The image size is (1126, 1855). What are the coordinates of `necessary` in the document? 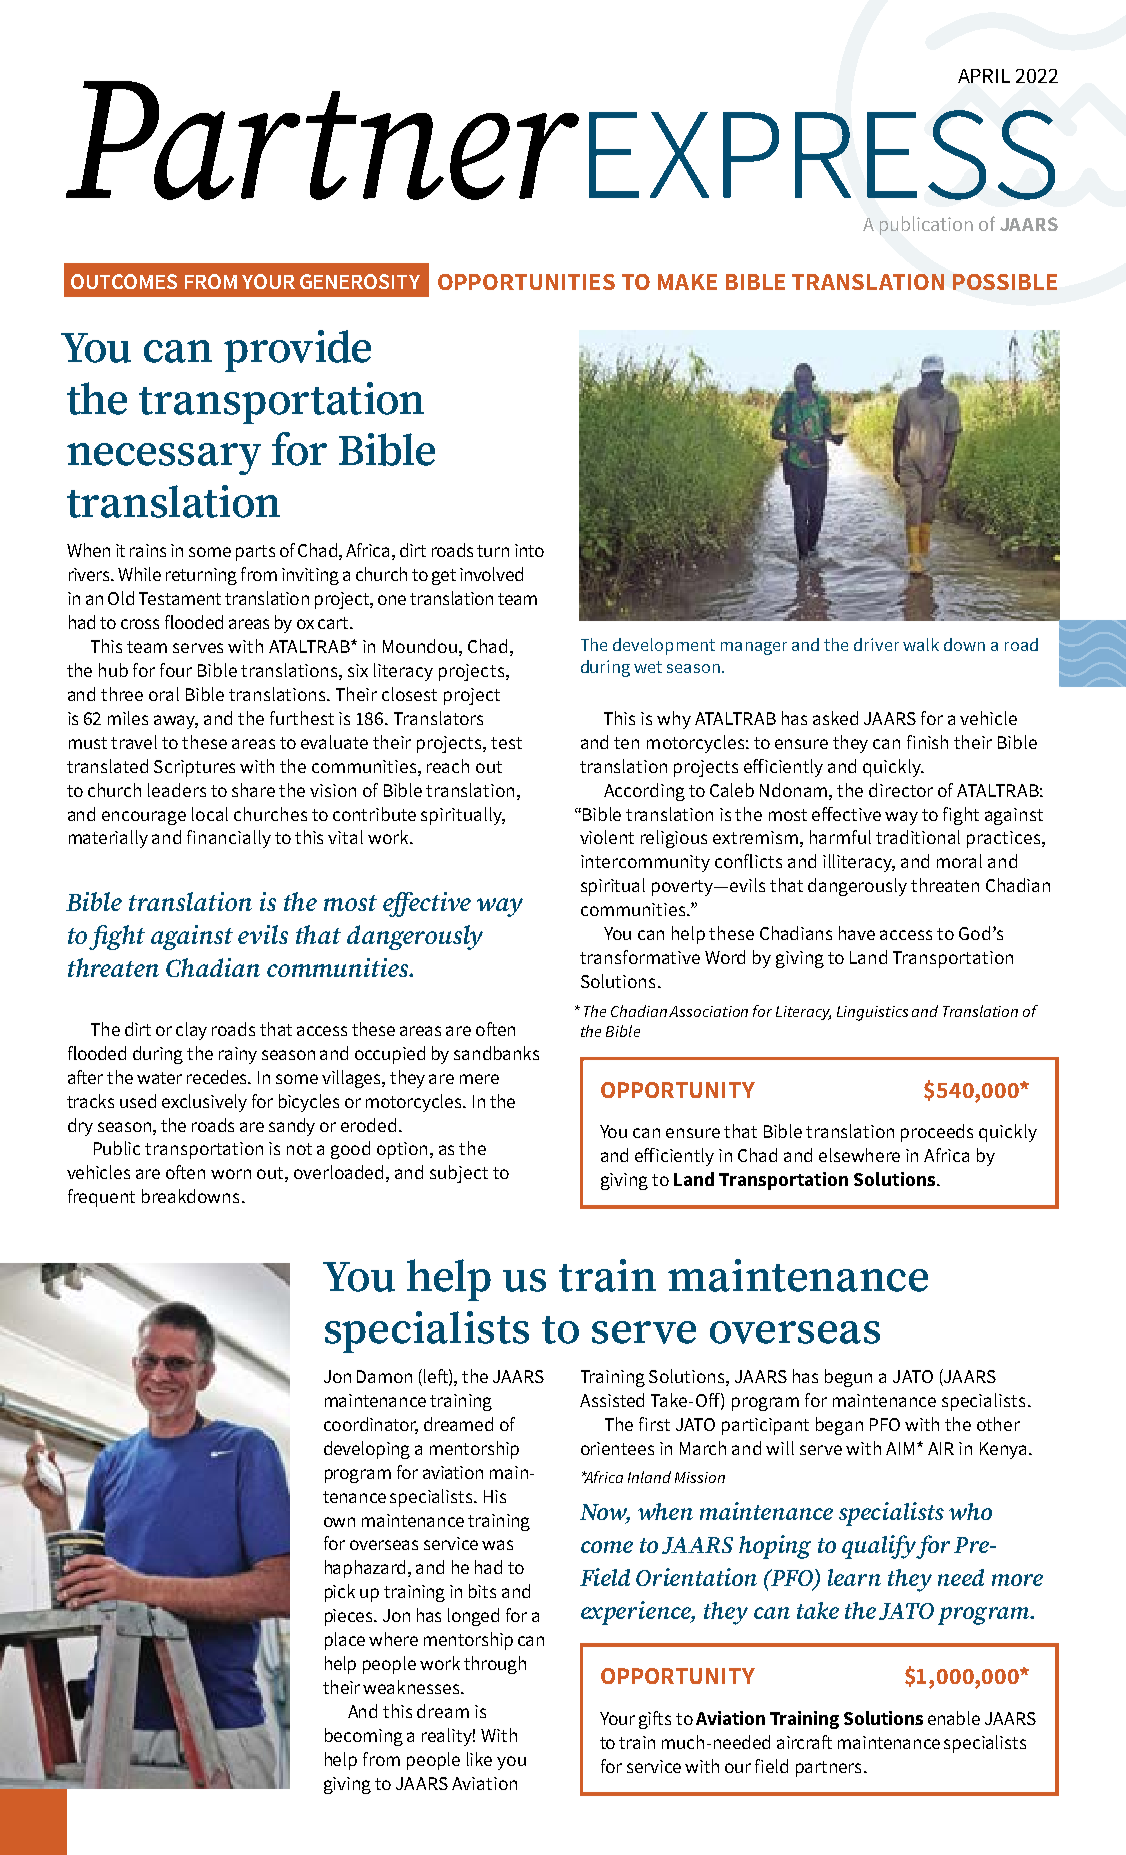 It's located at (164, 459).
